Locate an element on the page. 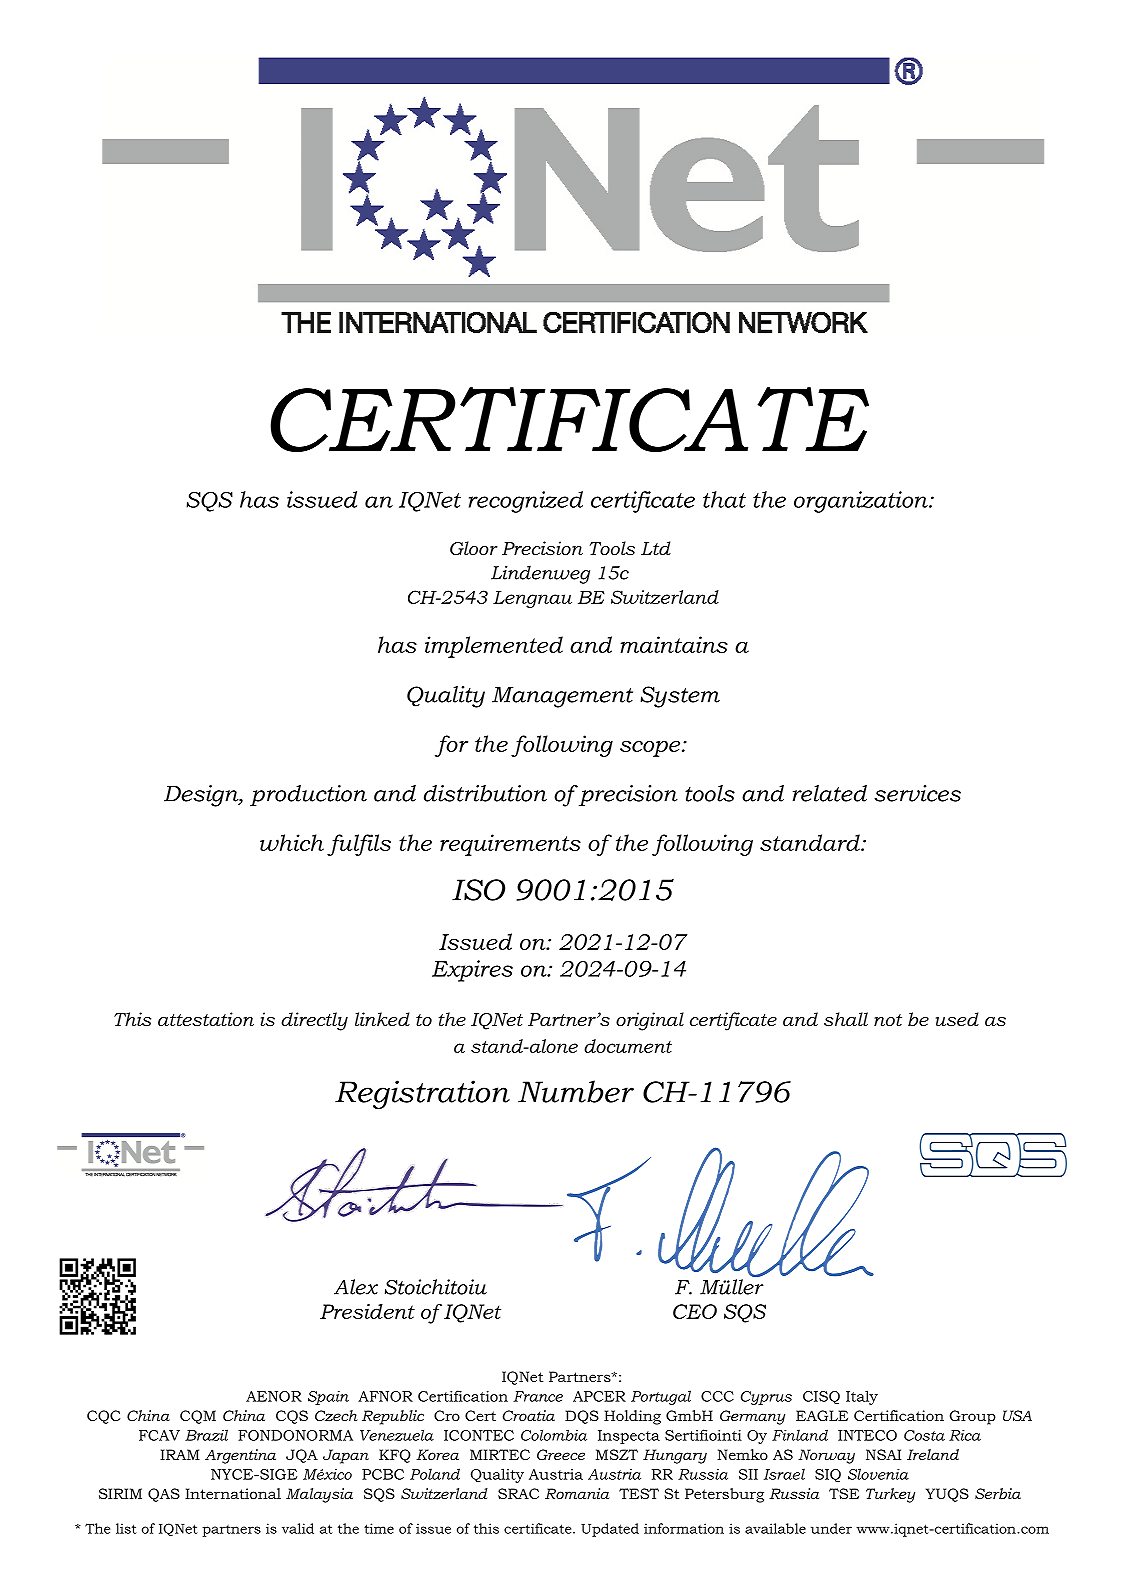  recognized is located at coordinates (526, 502).
